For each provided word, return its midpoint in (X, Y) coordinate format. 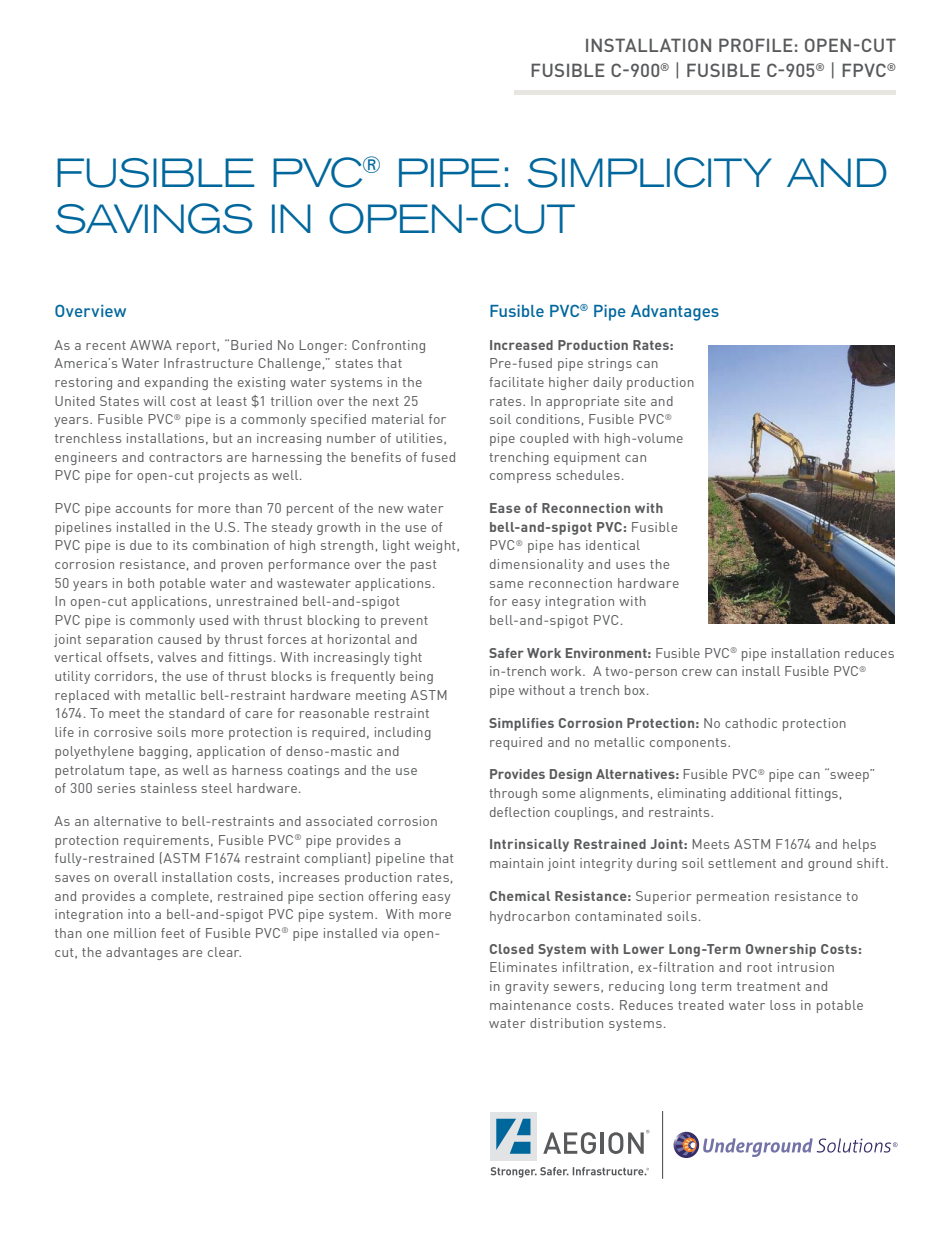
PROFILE (756, 45)
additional (760, 793)
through (513, 794)
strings (610, 364)
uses (630, 565)
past (423, 566)
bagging (163, 752)
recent (106, 345)
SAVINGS (154, 218)
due (141, 545)
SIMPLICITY (650, 172)
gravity (527, 987)
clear (224, 952)
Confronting (388, 346)
